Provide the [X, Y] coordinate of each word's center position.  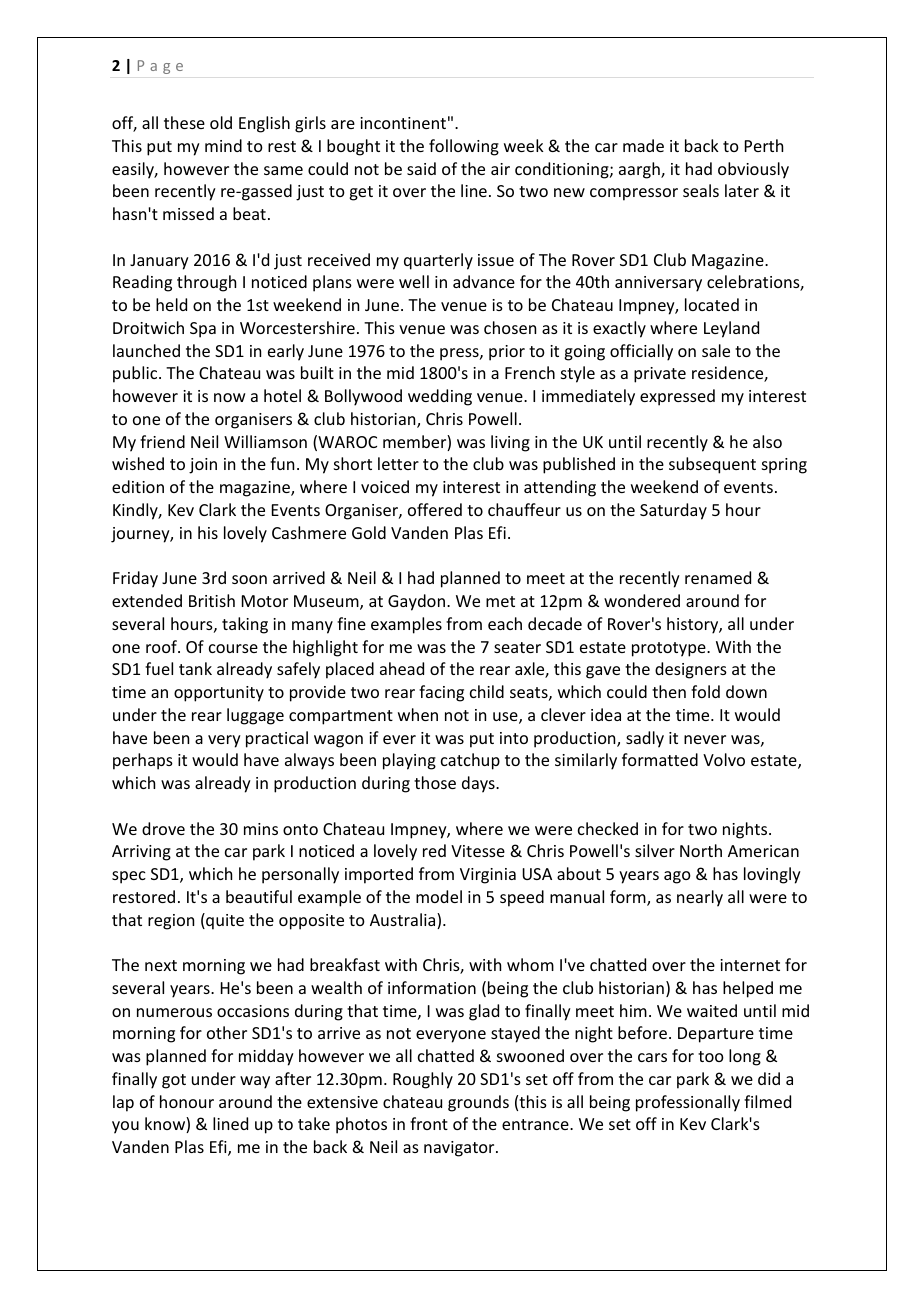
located [712, 304]
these [184, 122]
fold [705, 691]
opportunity [219, 694]
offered [435, 509]
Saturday [673, 511]
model [439, 896]
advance [484, 281]
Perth [764, 145]
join [203, 466]
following [464, 147]
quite [224, 921]
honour [187, 1101]
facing [441, 693]
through [206, 283]
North [701, 850]
